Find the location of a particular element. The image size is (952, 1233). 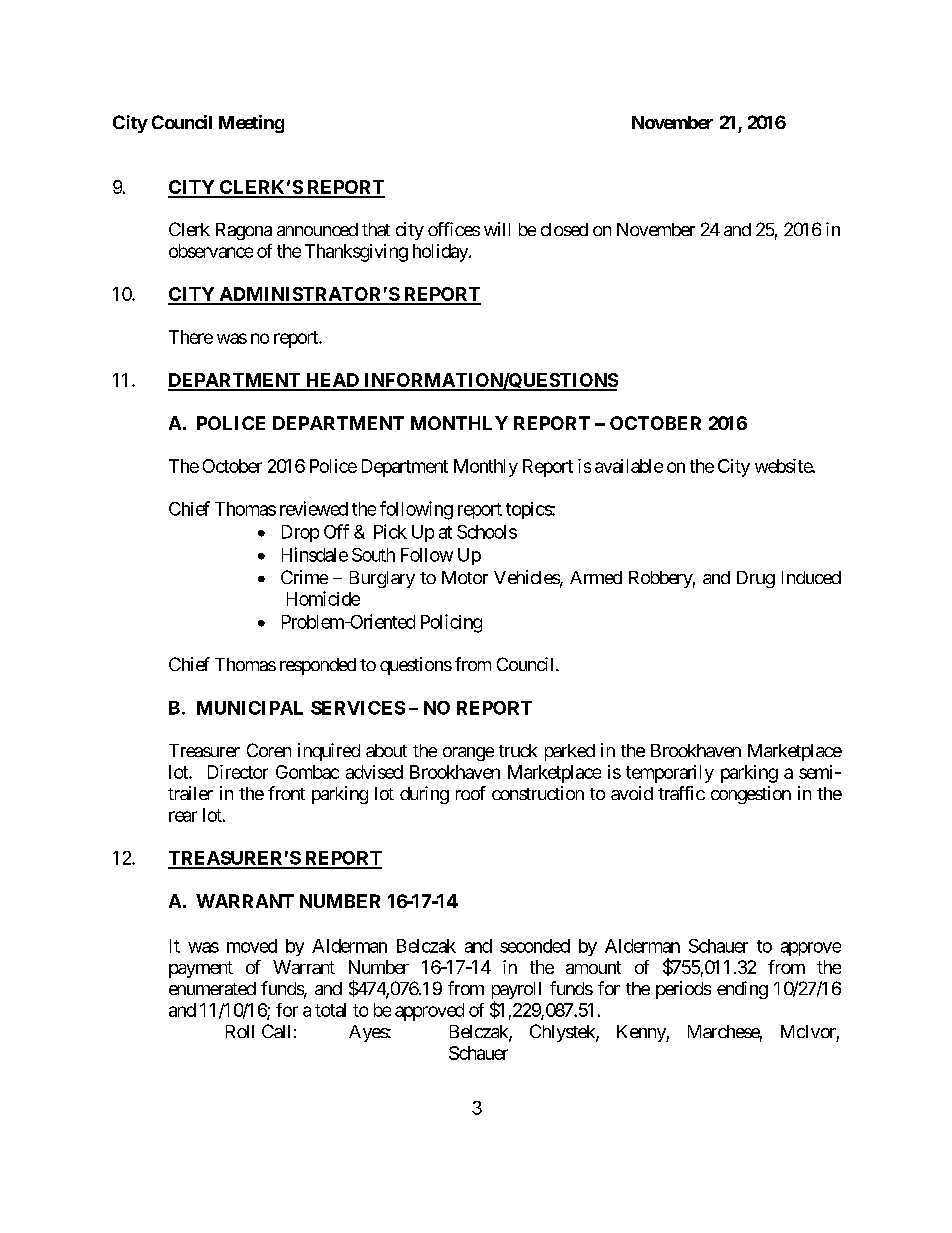

Meeting is located at coordinates (251, 124).
